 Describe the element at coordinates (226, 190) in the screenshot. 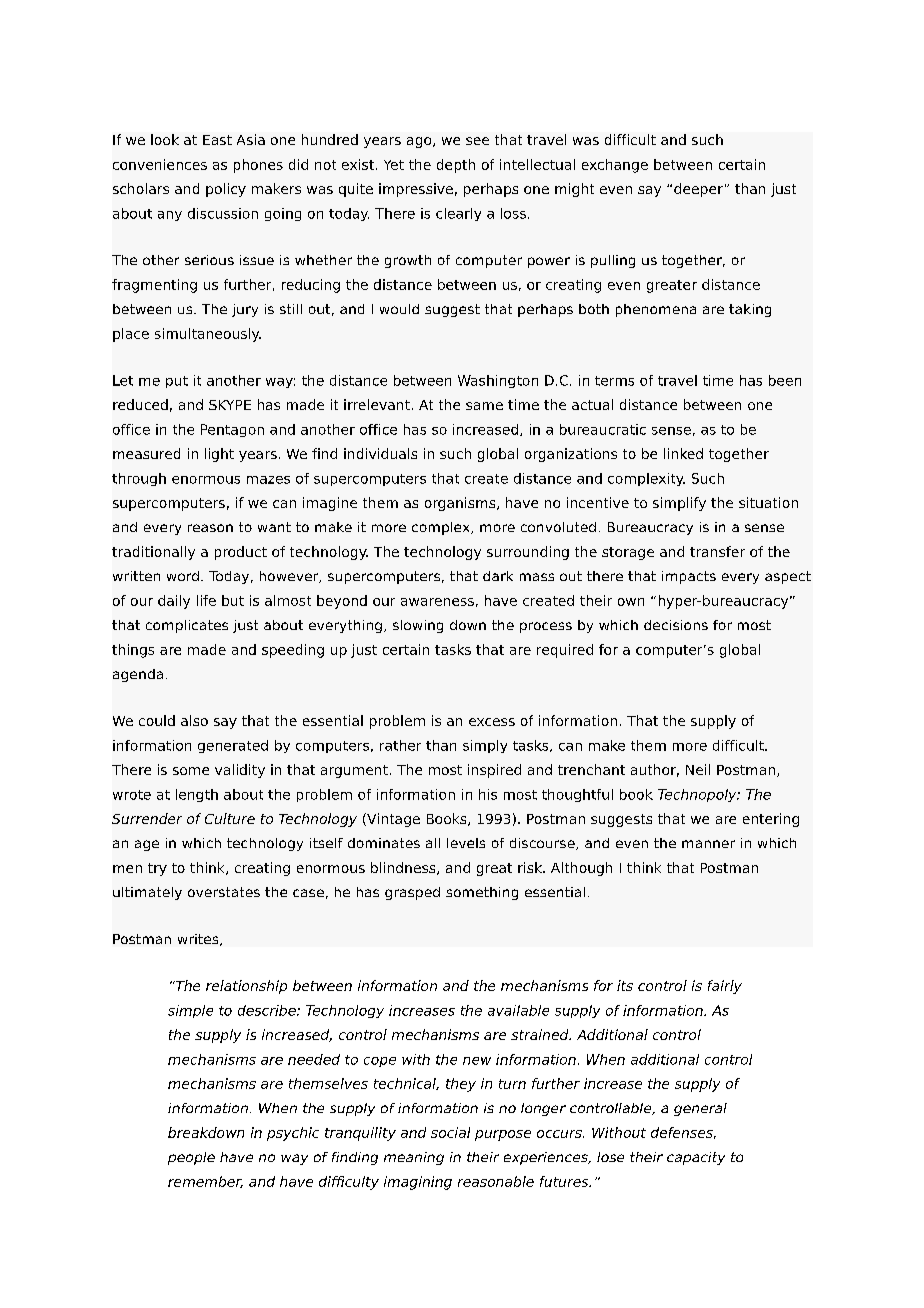

I see `policy` at that location.
